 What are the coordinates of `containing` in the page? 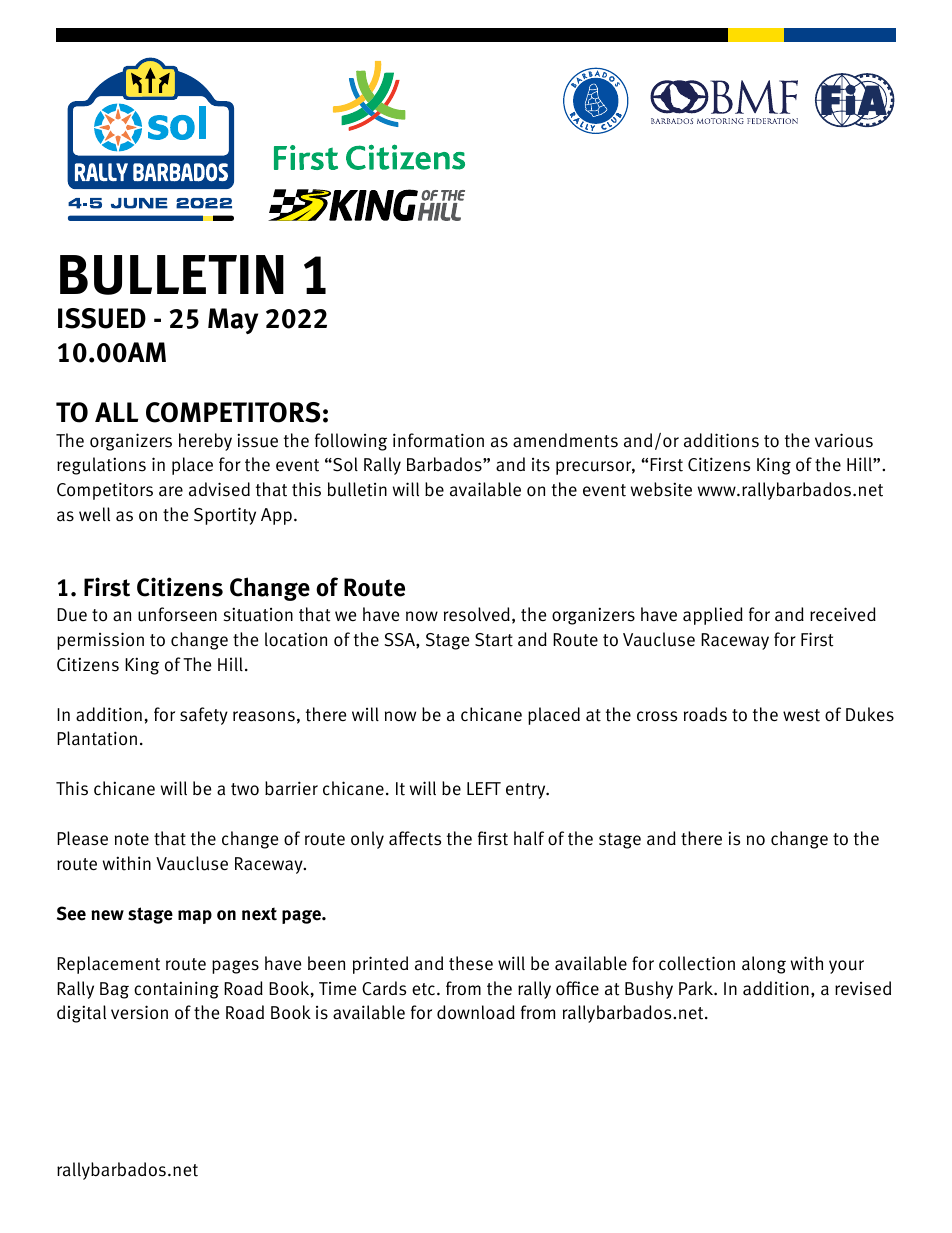 It's located at (176, 990).
